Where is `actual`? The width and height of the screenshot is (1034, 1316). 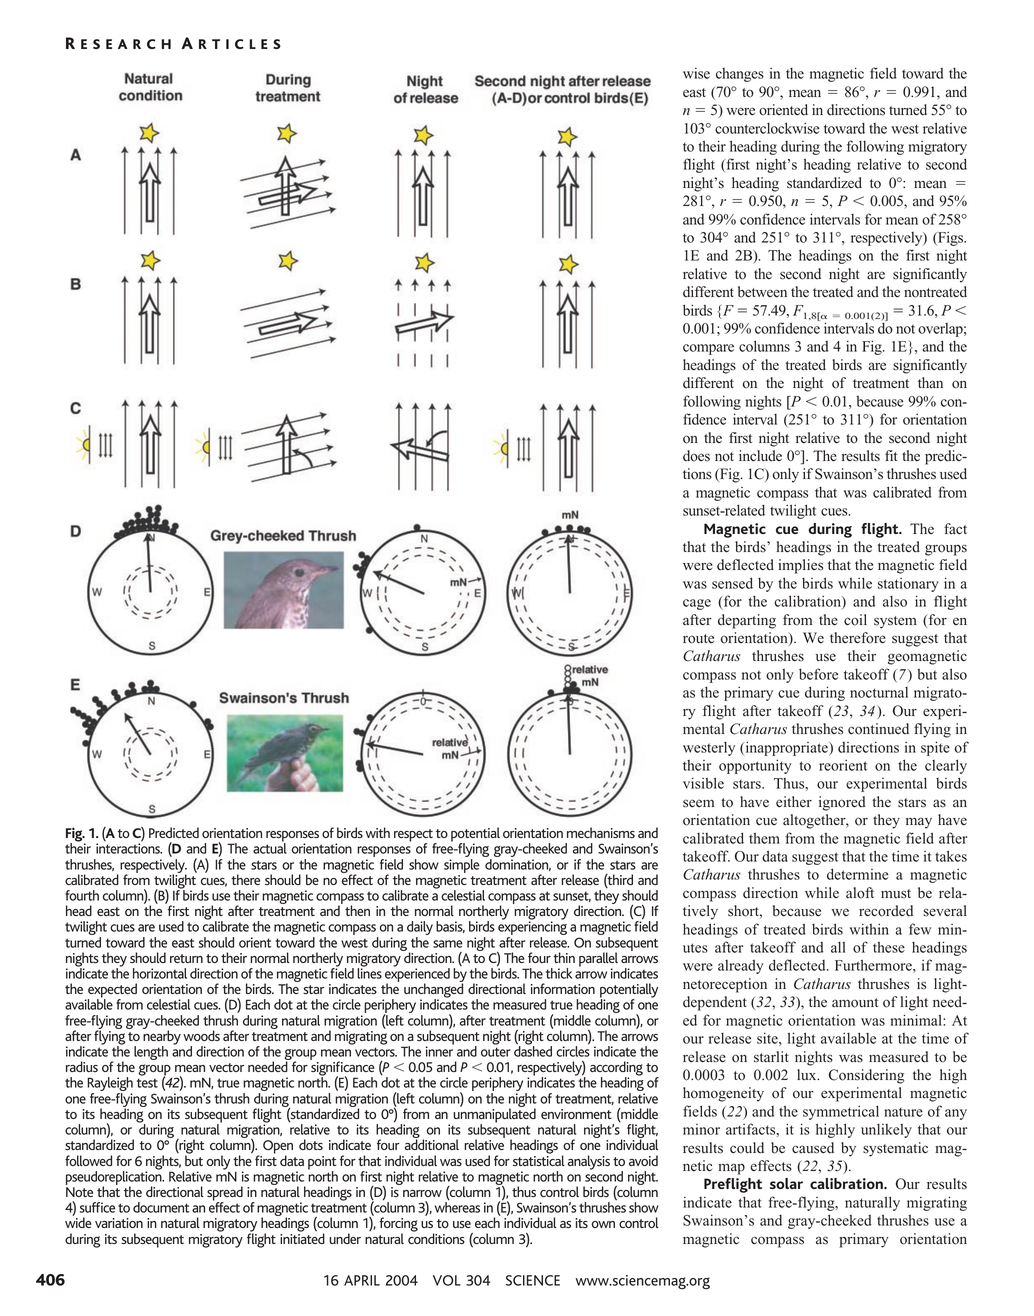
actual is located at coordinates (270, 847).
